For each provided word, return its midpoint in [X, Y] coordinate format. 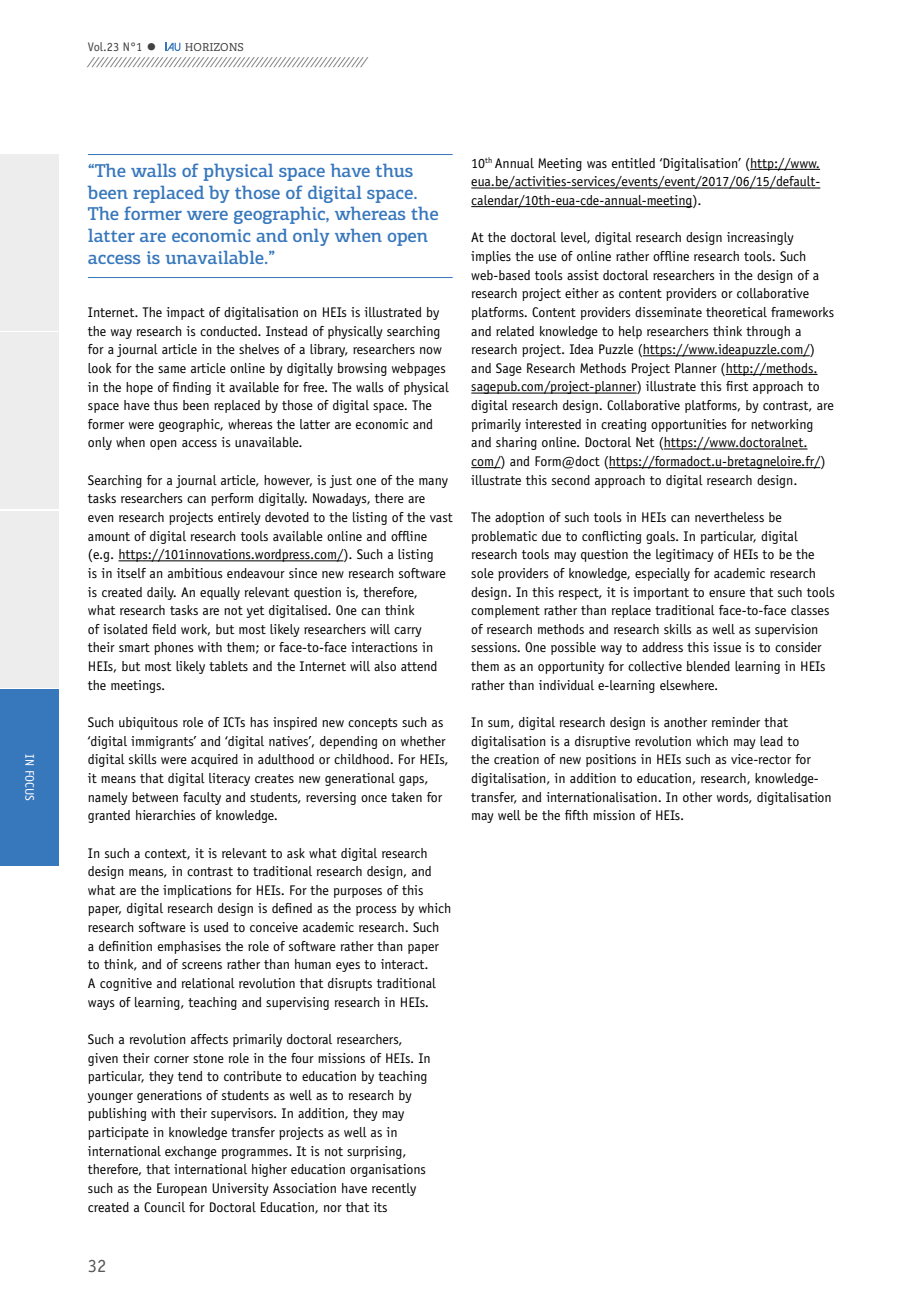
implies [491, 257]
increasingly [760, 238]
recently [394, 1189]
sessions [495, 647]
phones [174, 648]
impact [185, 313]
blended [708, 666]
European [182, 1189]
